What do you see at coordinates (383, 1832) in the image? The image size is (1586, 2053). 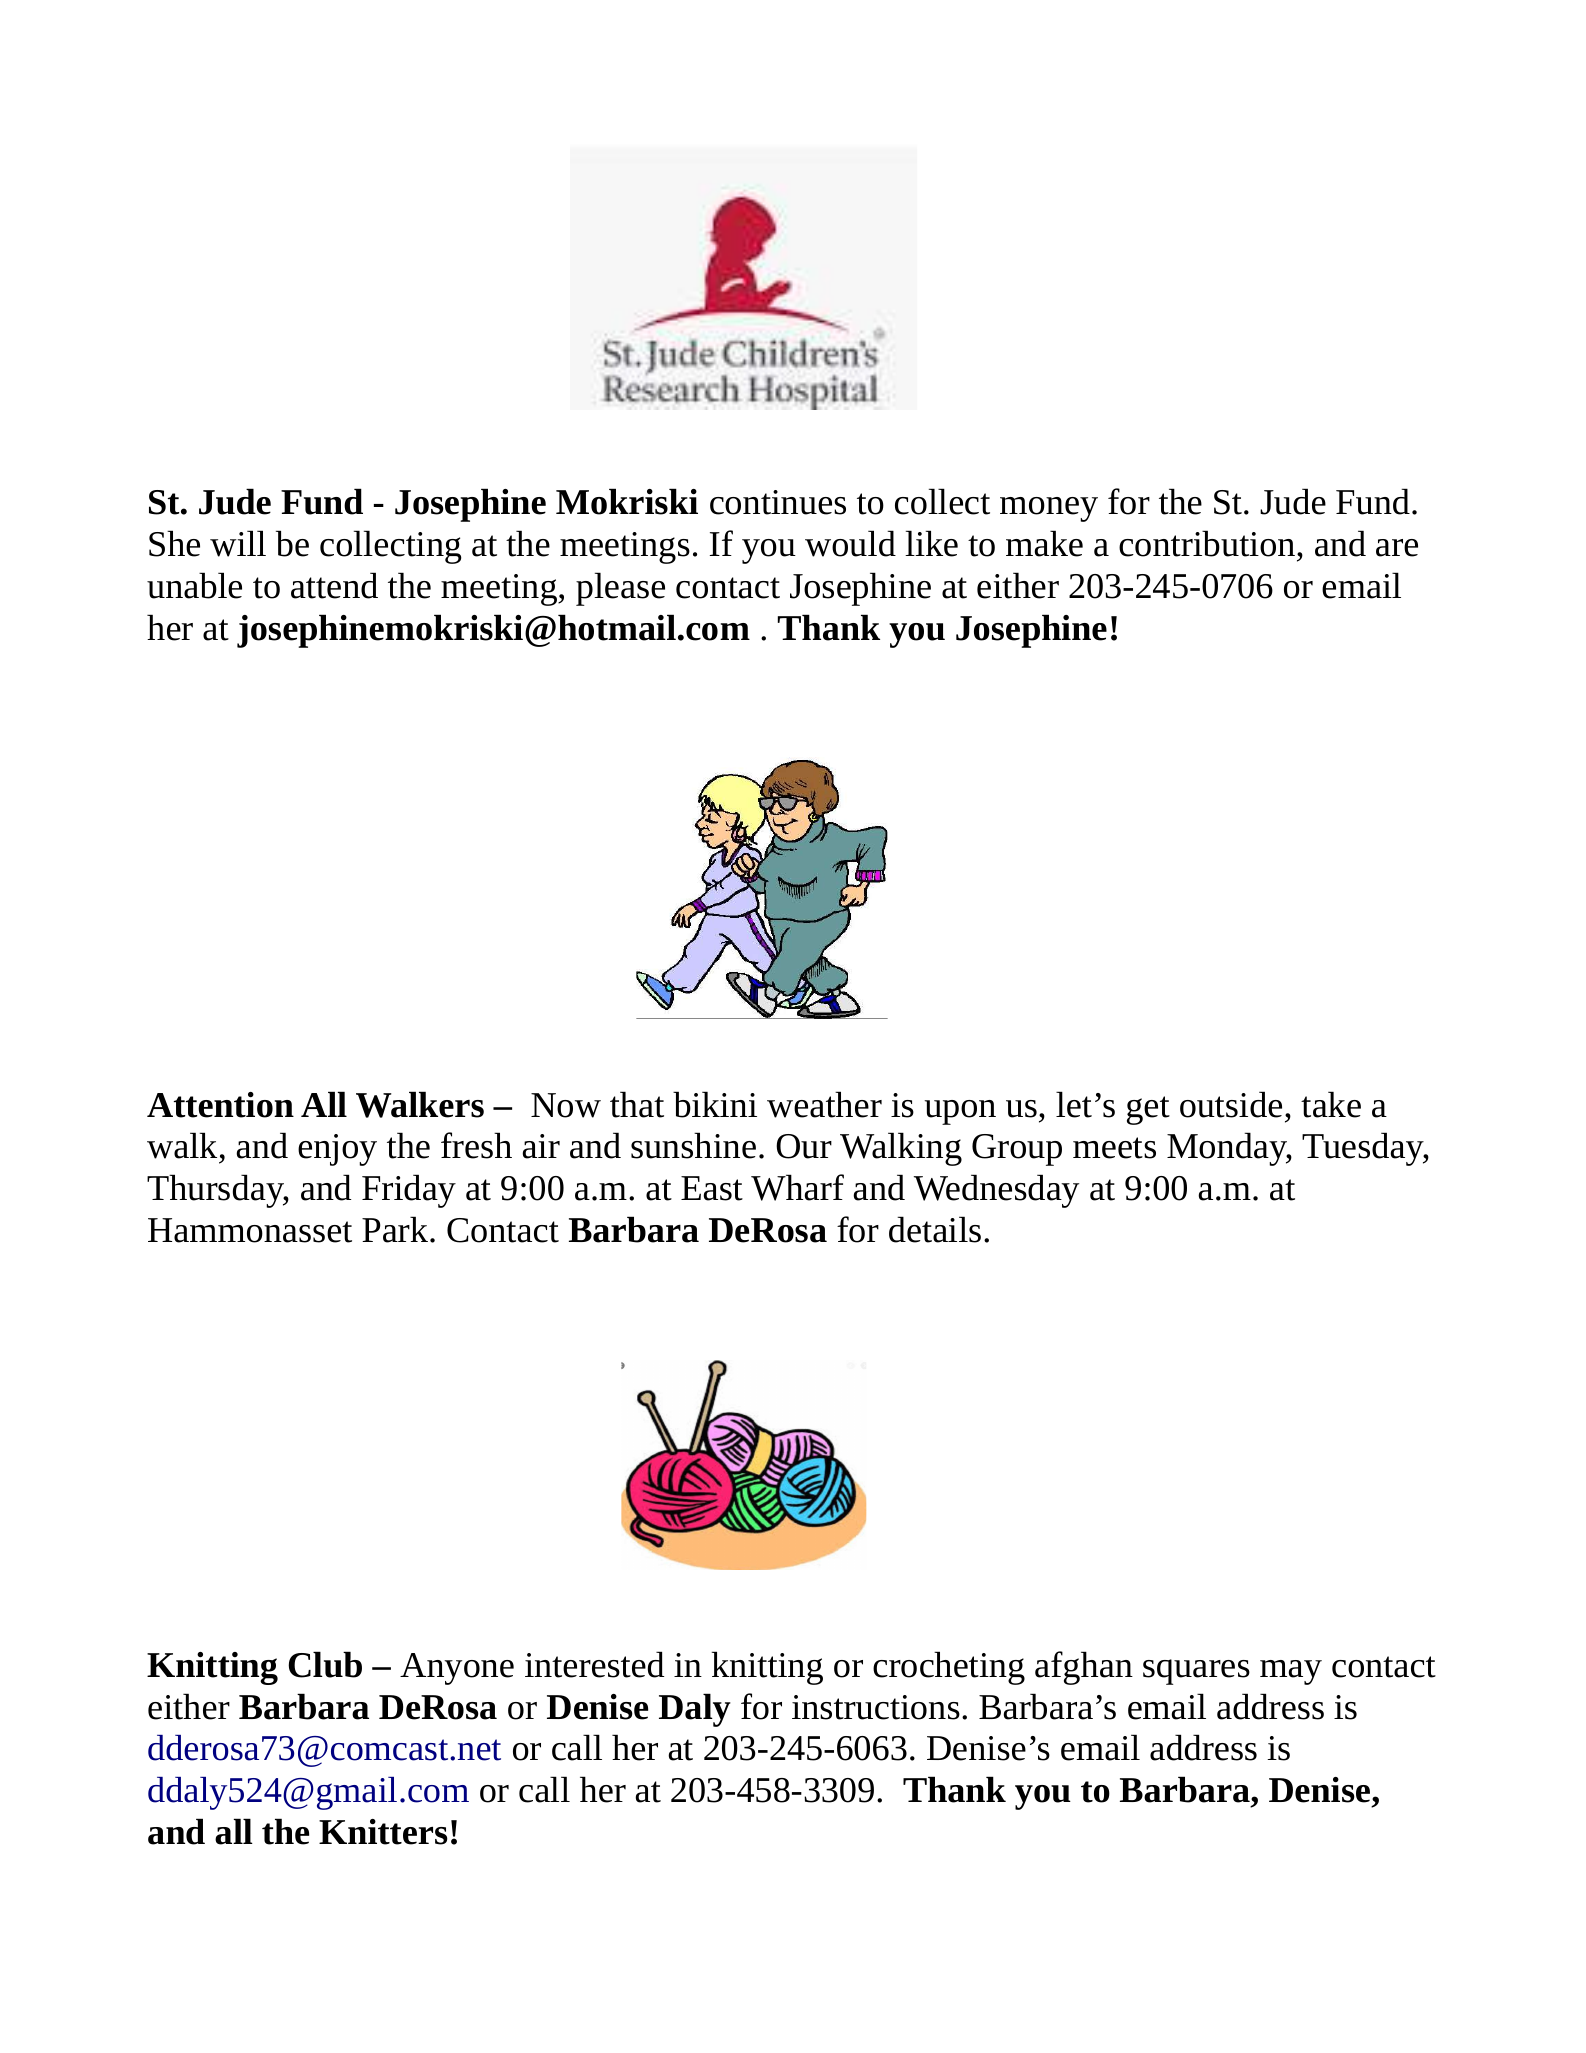 I see `Knitters` at bounding box center [383, 1832].
